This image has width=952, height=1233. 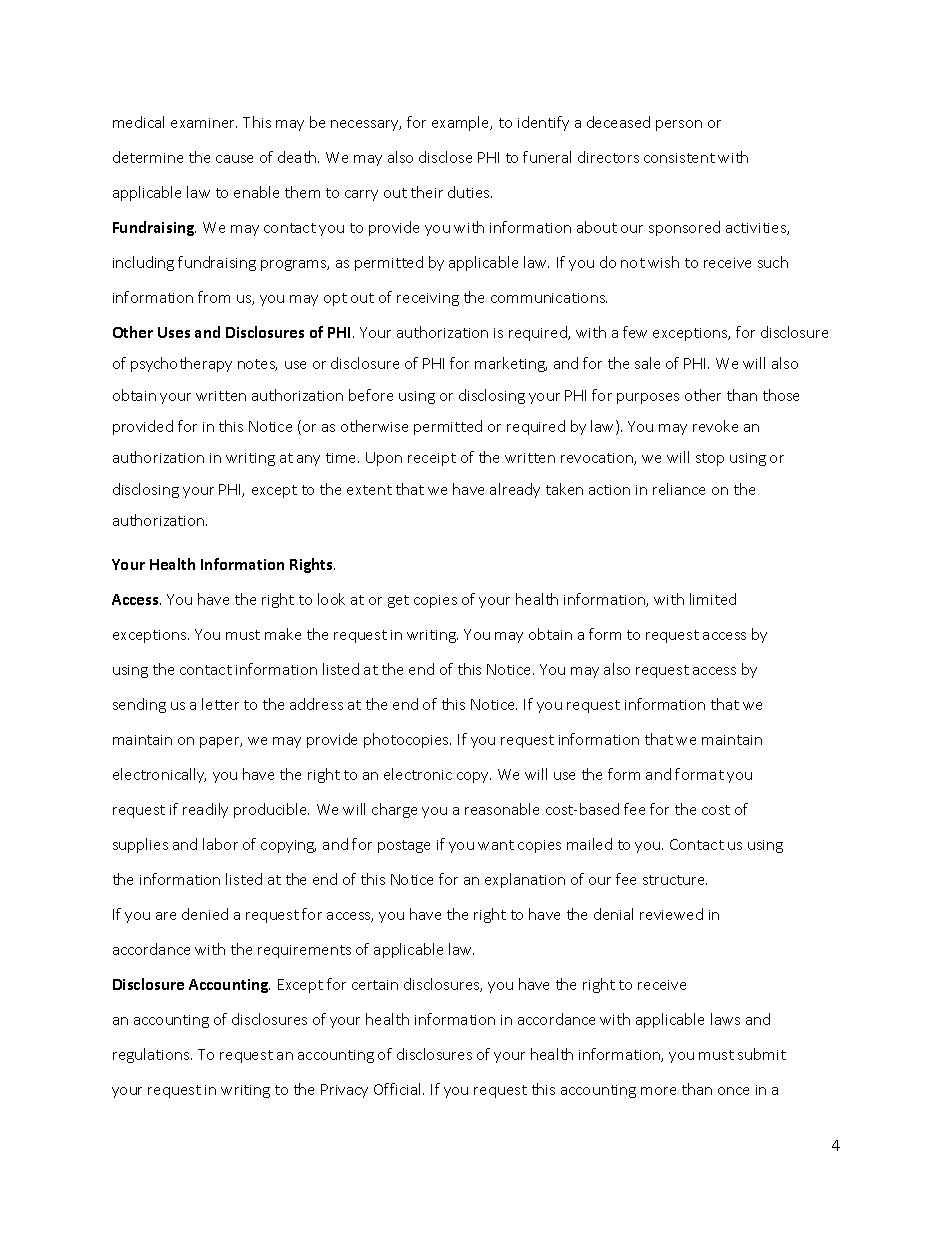 I want to click on regulations, so click(x=152, y=1055).
